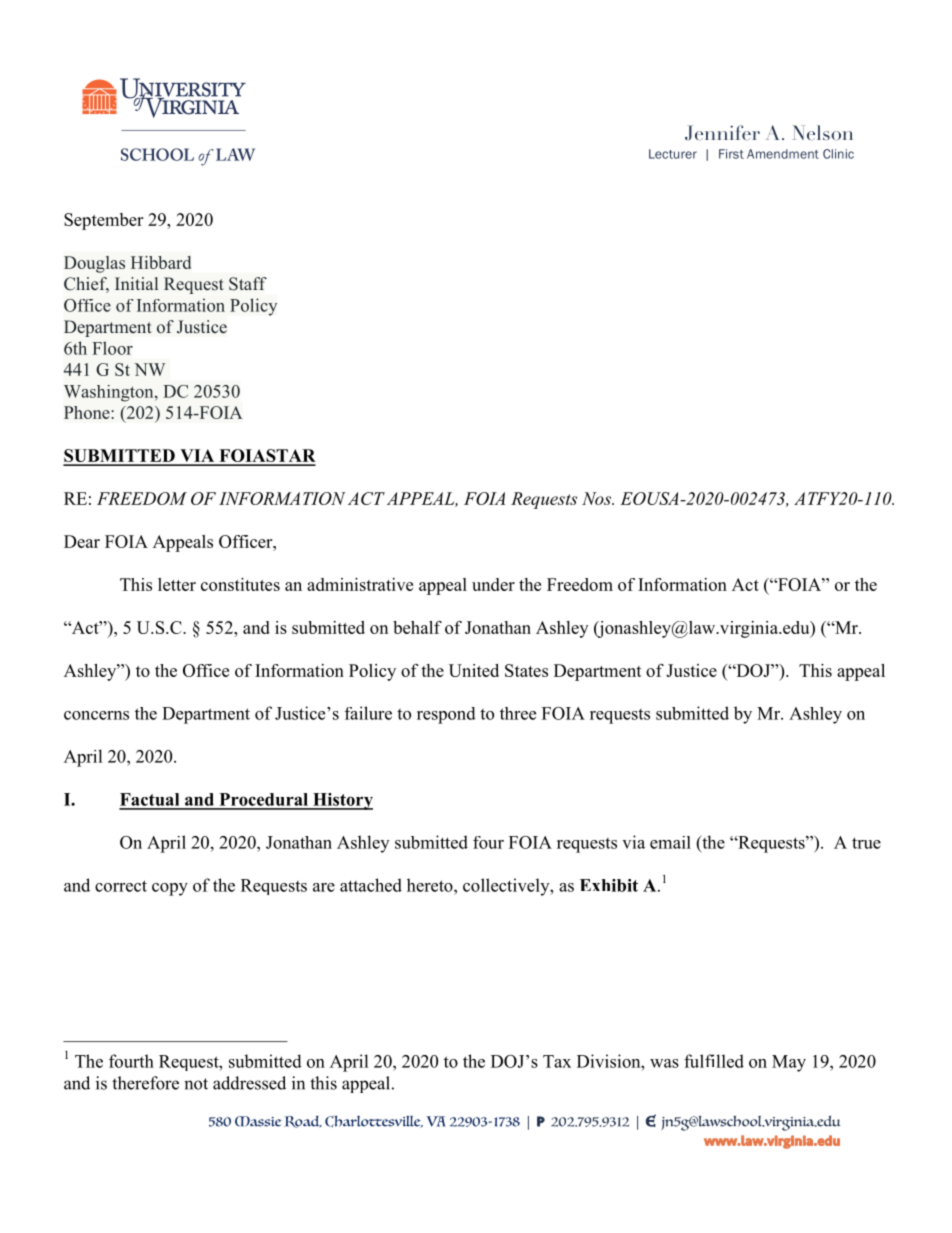  I want to click on September, so click(103, 221).
